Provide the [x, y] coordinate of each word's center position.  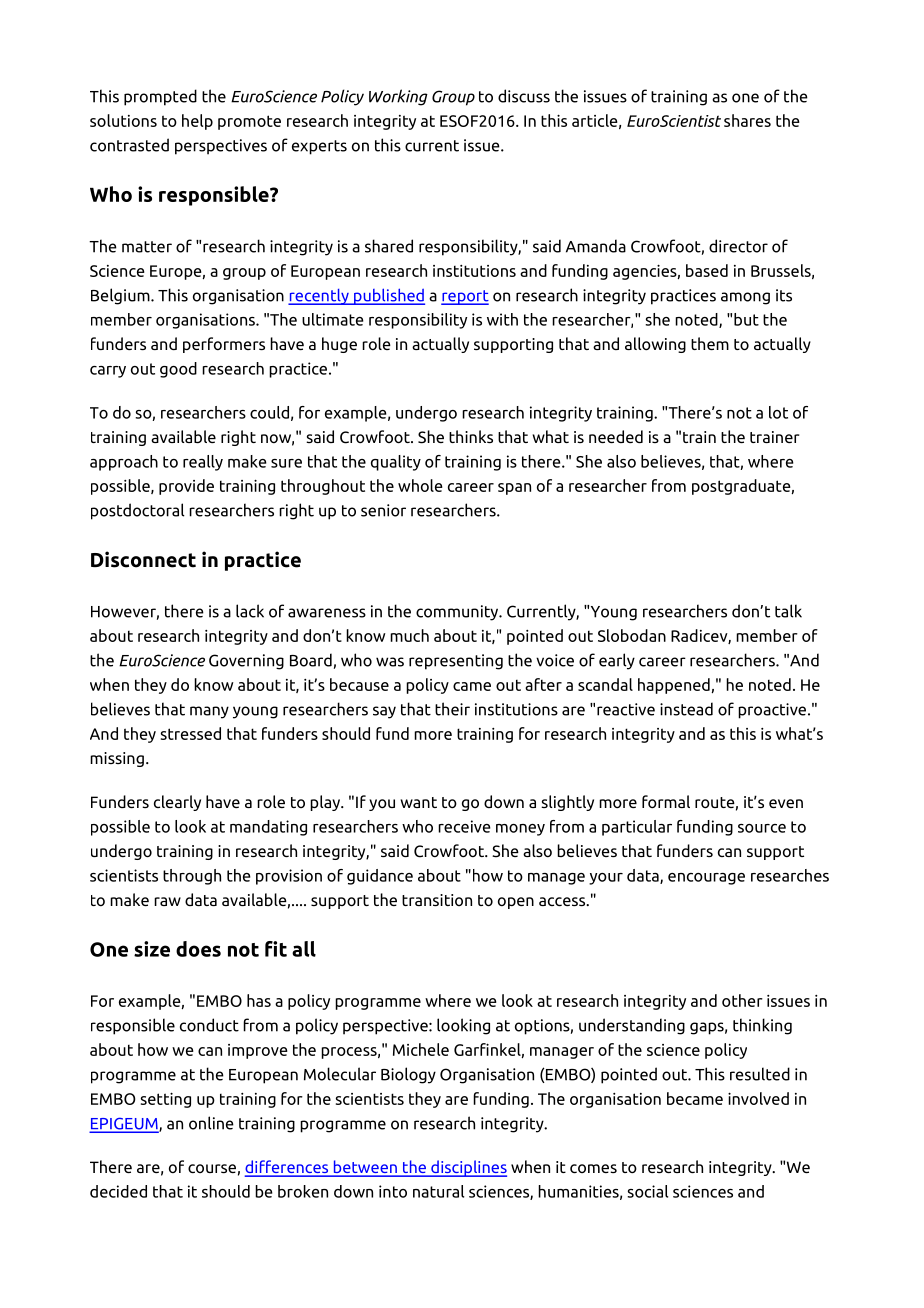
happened [674, 686]
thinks [471, 436]
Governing [246, 662]
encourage [706, 879]
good [178, 370]
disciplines [468, 1168]
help [197, 122]
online [211, 1123]
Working [398, 97]
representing [456, 662]
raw [167, 901]
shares [747, 120]
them [710, 343]
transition [437, 900]
